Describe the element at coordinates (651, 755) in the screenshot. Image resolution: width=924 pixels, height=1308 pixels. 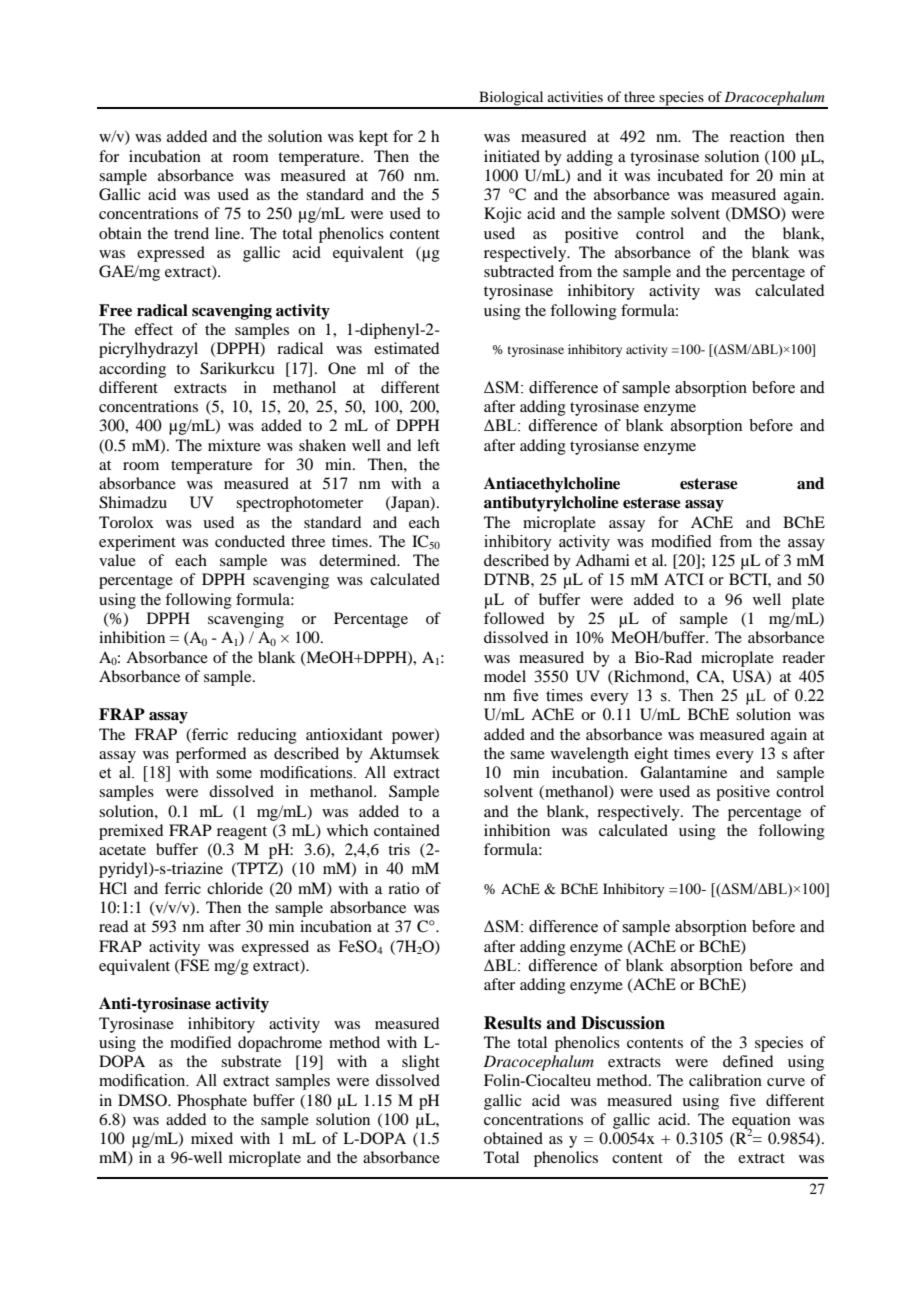
I see `eight` at that location.
